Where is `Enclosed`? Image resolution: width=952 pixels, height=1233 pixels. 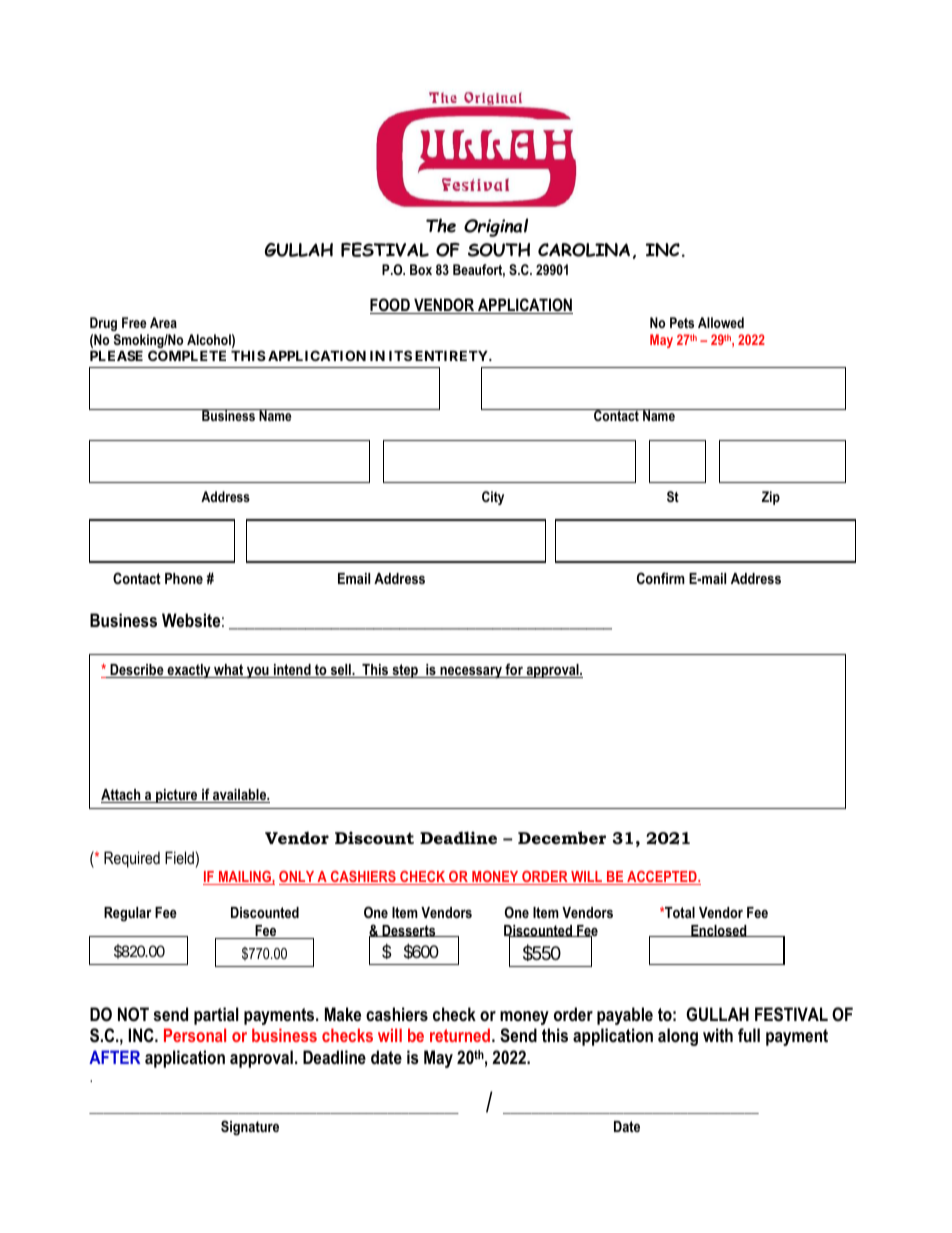 Enclosed is located at coordinates (719, 931).
